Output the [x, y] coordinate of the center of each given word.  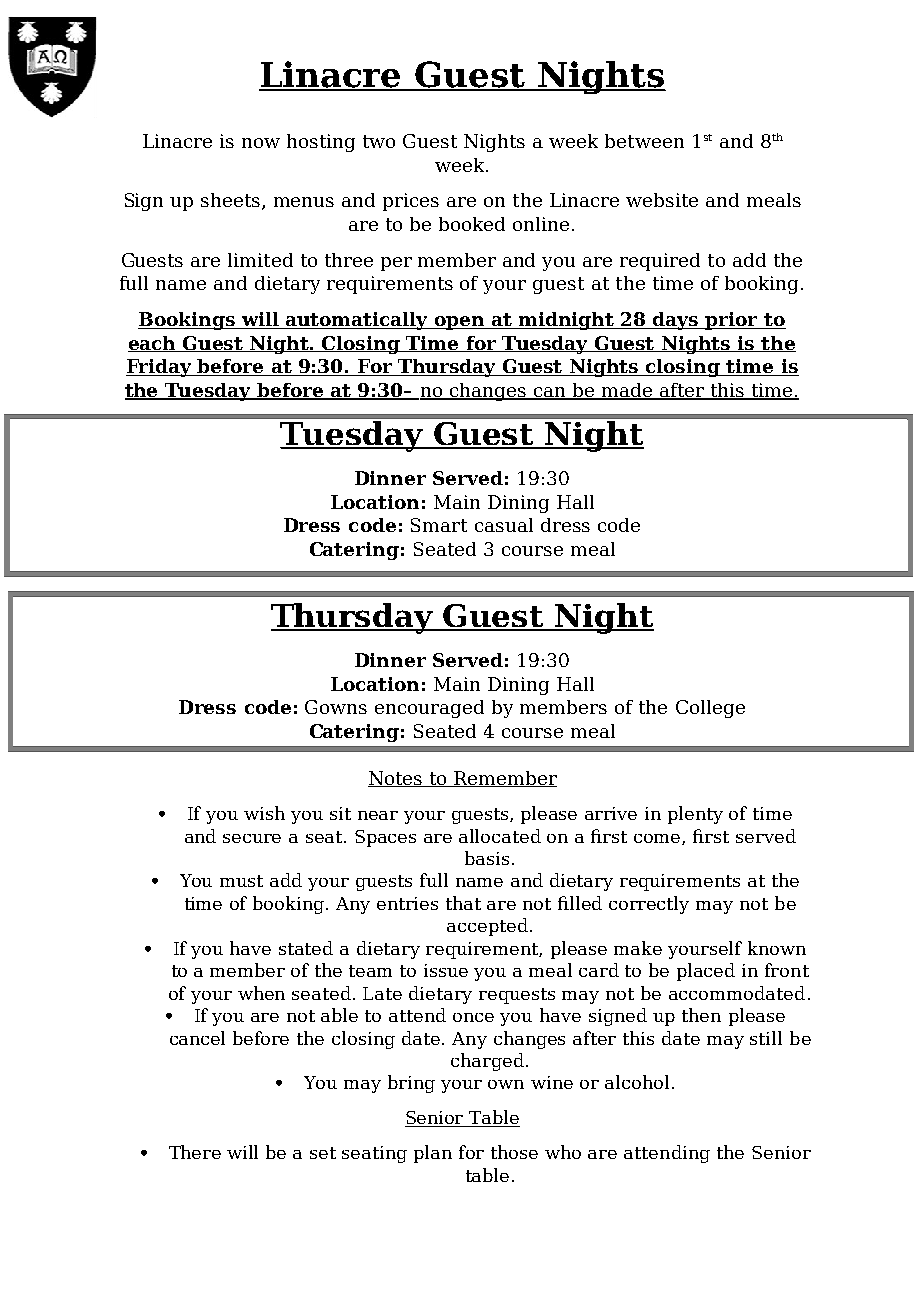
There [195, 1152]
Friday [160, 368]
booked [472, 224]
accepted [487, 927]
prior [732, 321]
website [662, 200]
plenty [695, 815]
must [241, 881]
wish [264, 813]
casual [504, 525]
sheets [232, 201]
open [460, 323]
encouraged [429, 709]
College [710, 709]
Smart [439, 525]
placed [706, 972]
